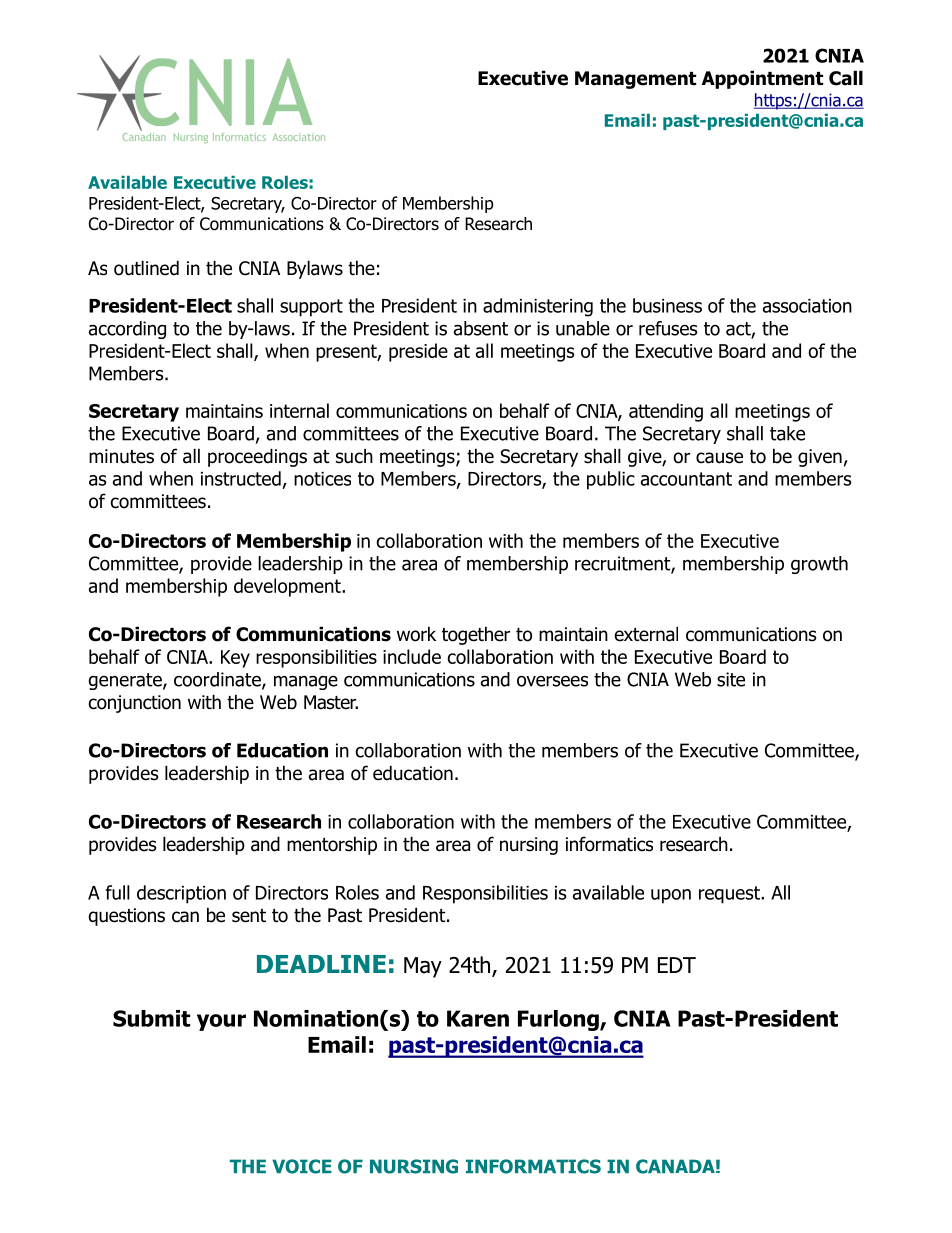  What do you see at coordinates (241, 478) in the document?
I see `instructed` at bounding box center [241, 478].
